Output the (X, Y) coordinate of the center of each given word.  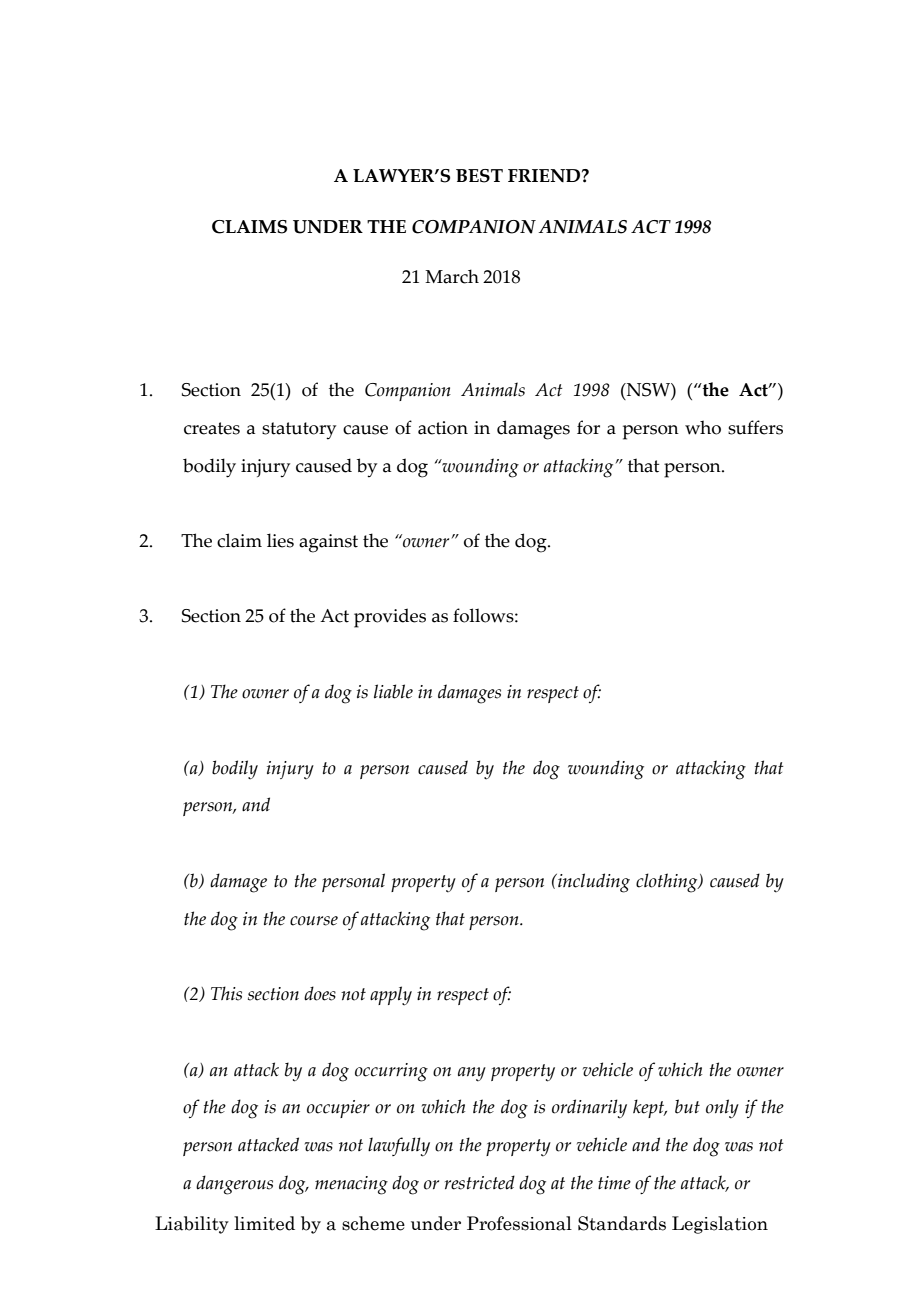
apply (391, 996)
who (703, 427)
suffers (755, 427)
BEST (479, 176)
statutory (299, 431)
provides (390, 618)
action (443, 428)
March (452, 276)
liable (393, 691)
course (314, 921)
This (226, 993)
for (588, 427)
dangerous (234, 1185)
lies (280, 540)
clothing (668, 883)
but (687, 1106)
